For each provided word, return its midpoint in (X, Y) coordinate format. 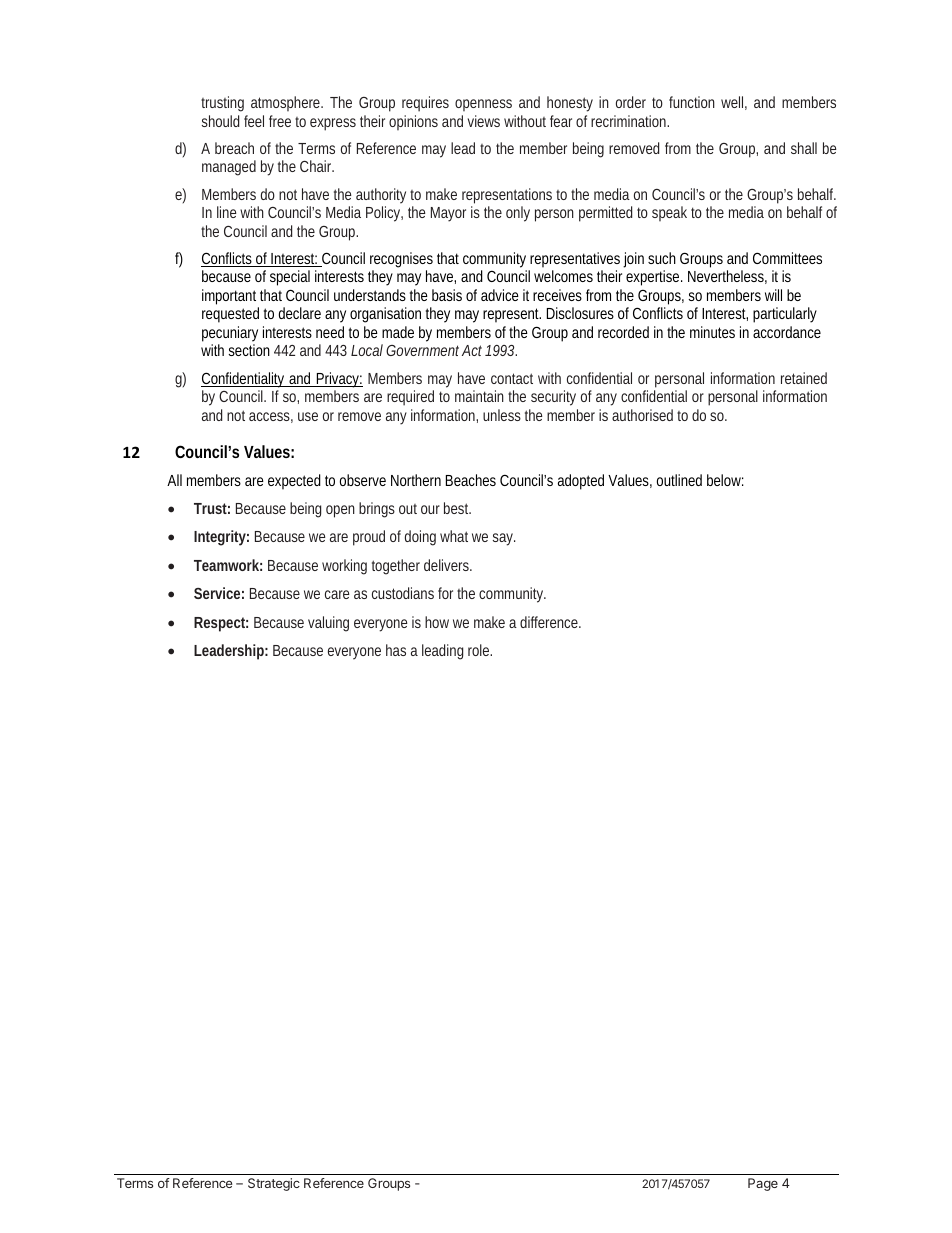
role (480, 650)
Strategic (274, 1184)
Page (763, 1184)
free (280, 121)
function (692, 102)
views (484, 121)
